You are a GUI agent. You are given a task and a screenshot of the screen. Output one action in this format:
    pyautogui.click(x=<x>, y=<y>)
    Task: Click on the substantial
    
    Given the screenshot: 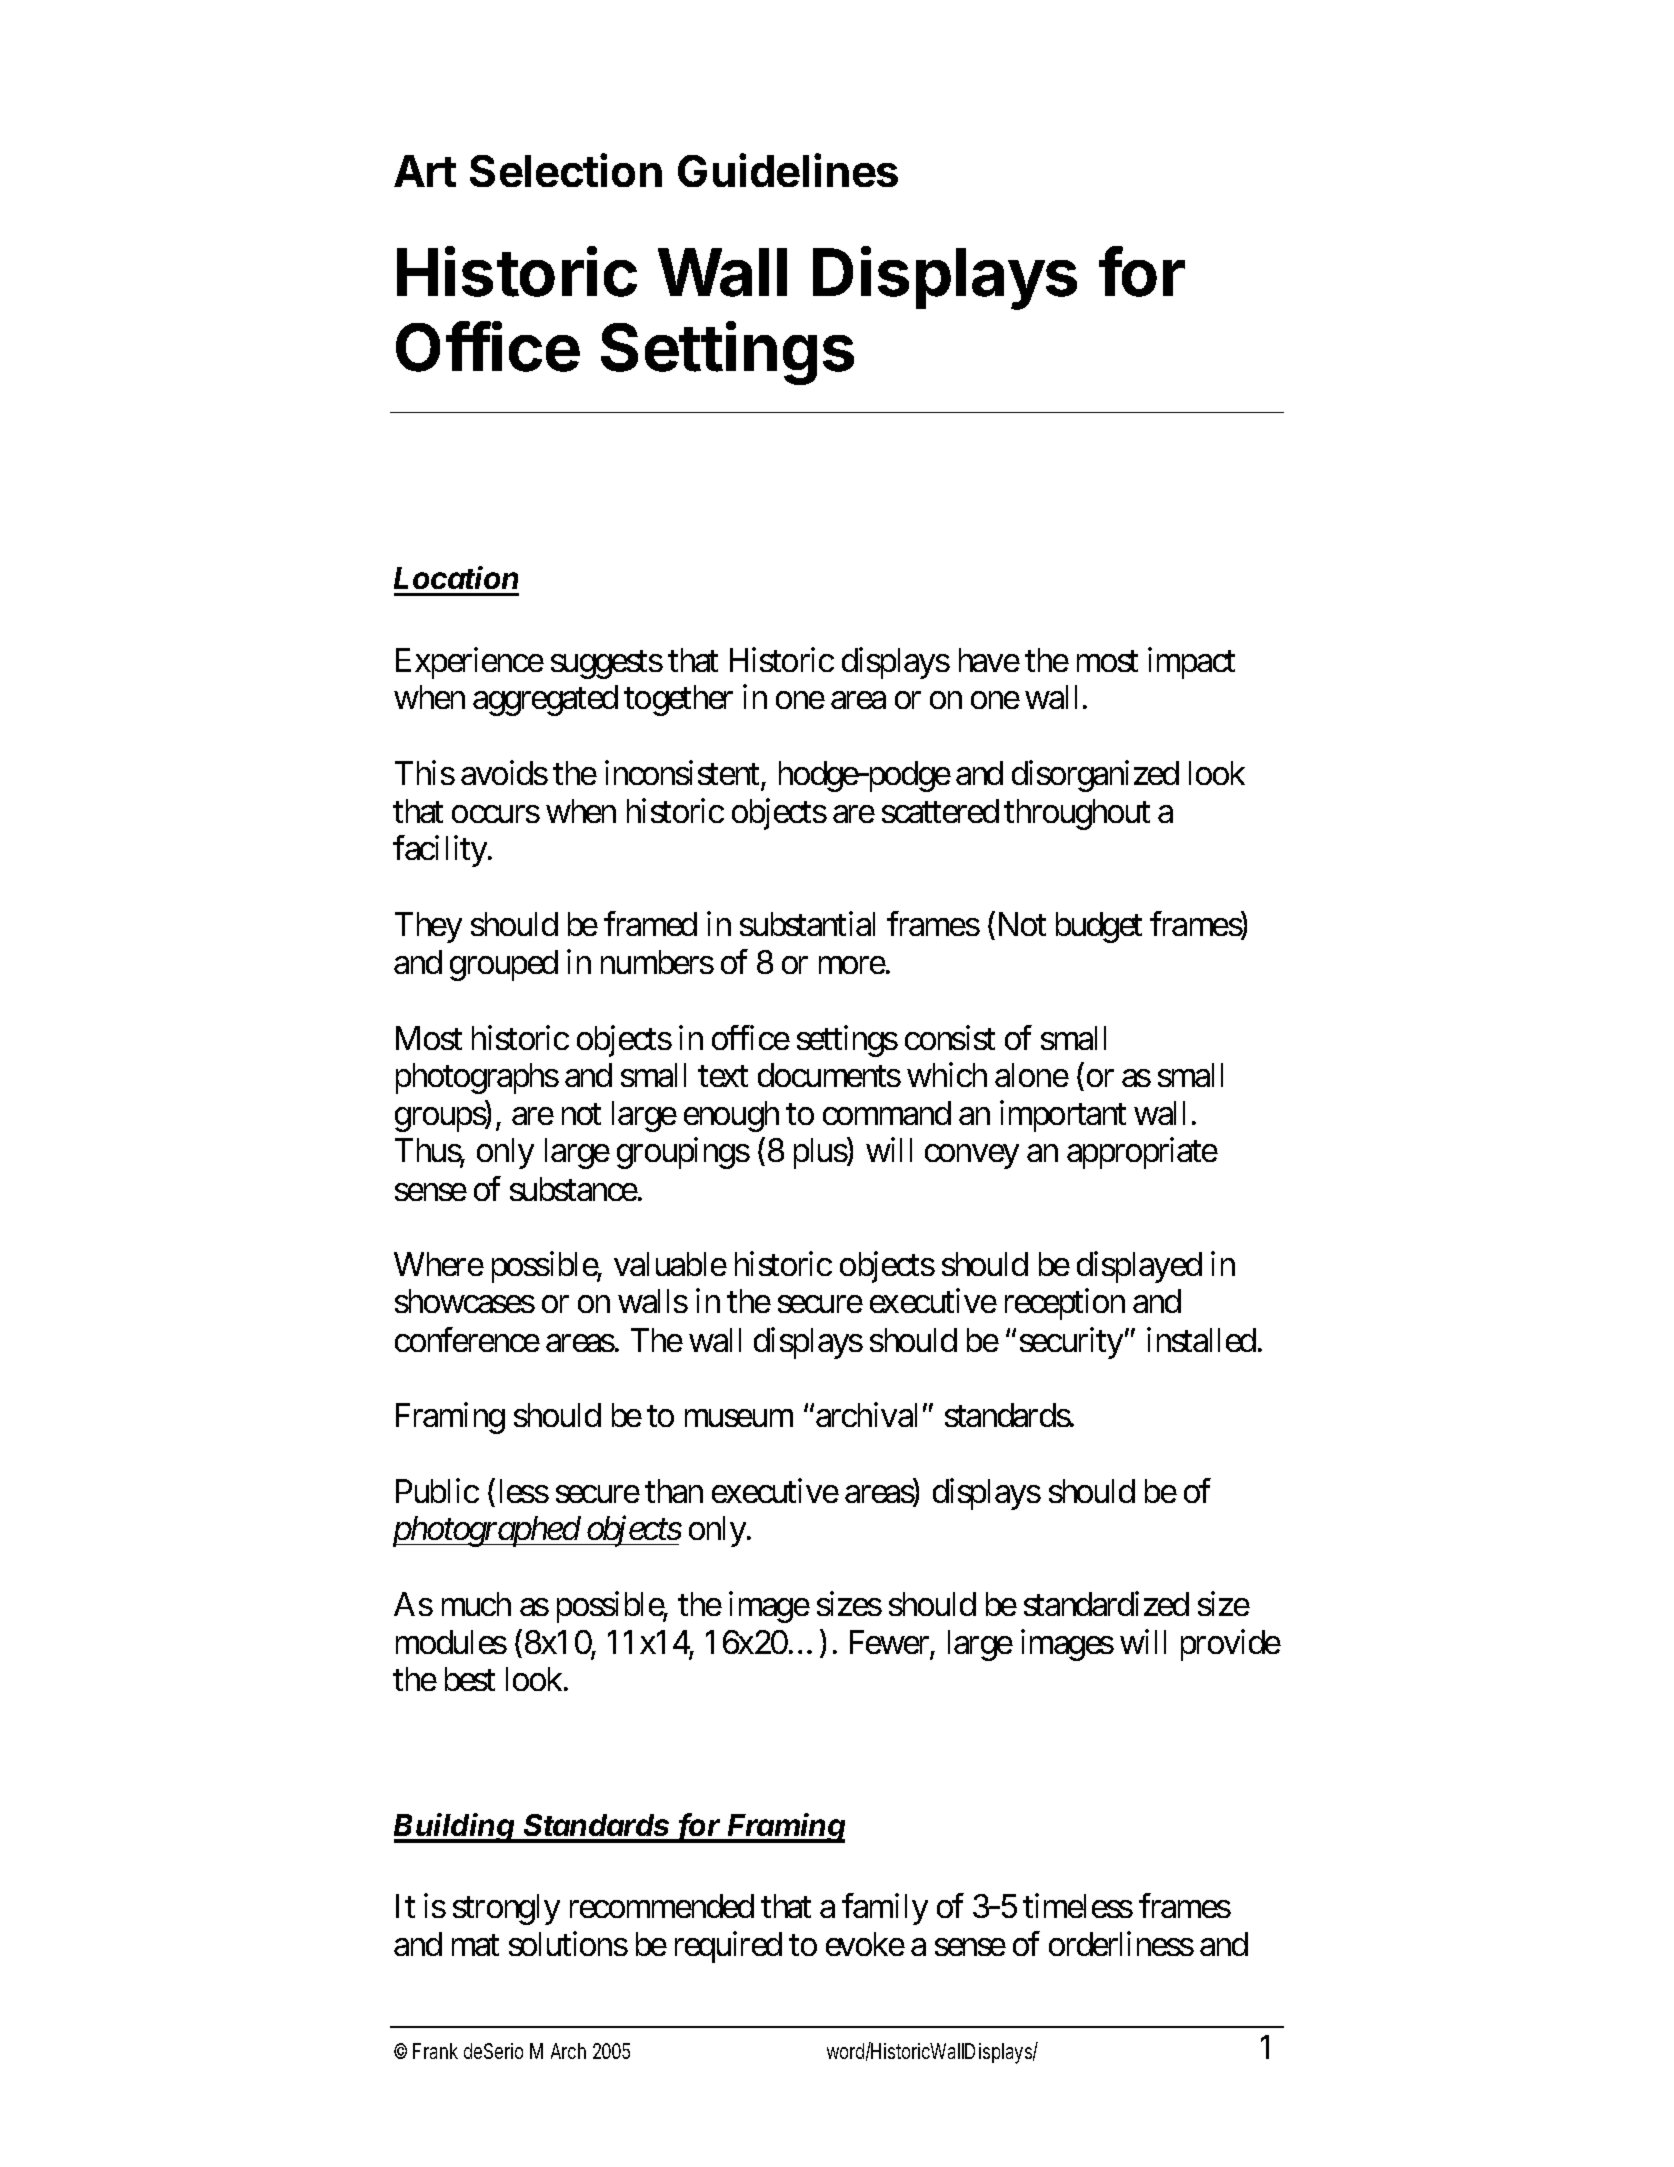 What is the action you would take?
    pyautogui.click(x=807, y=924)
